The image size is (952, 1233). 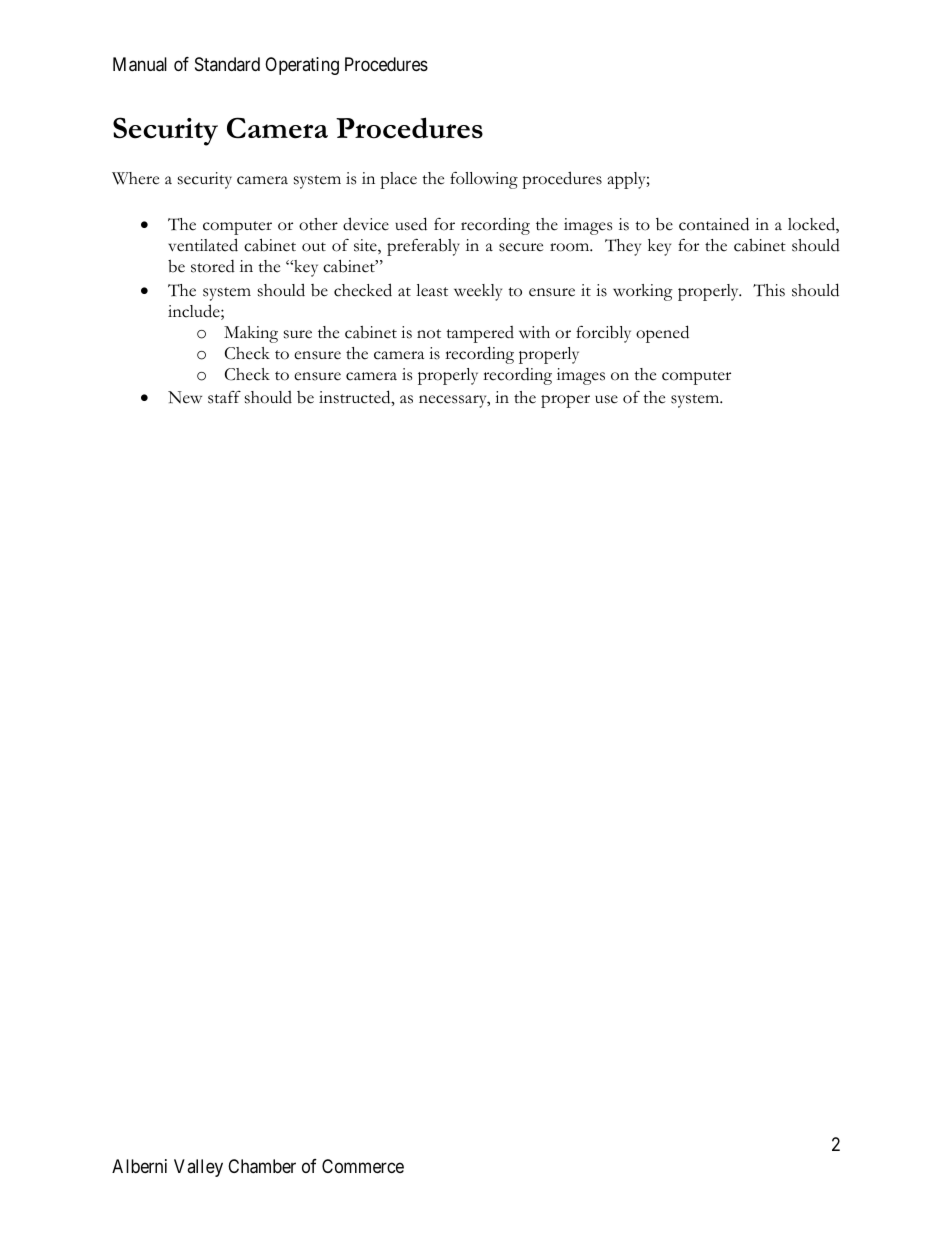 What do you see at coordinates (224, 397) in the screenshot?
I see `staff` at bounding box center [224, 397].
